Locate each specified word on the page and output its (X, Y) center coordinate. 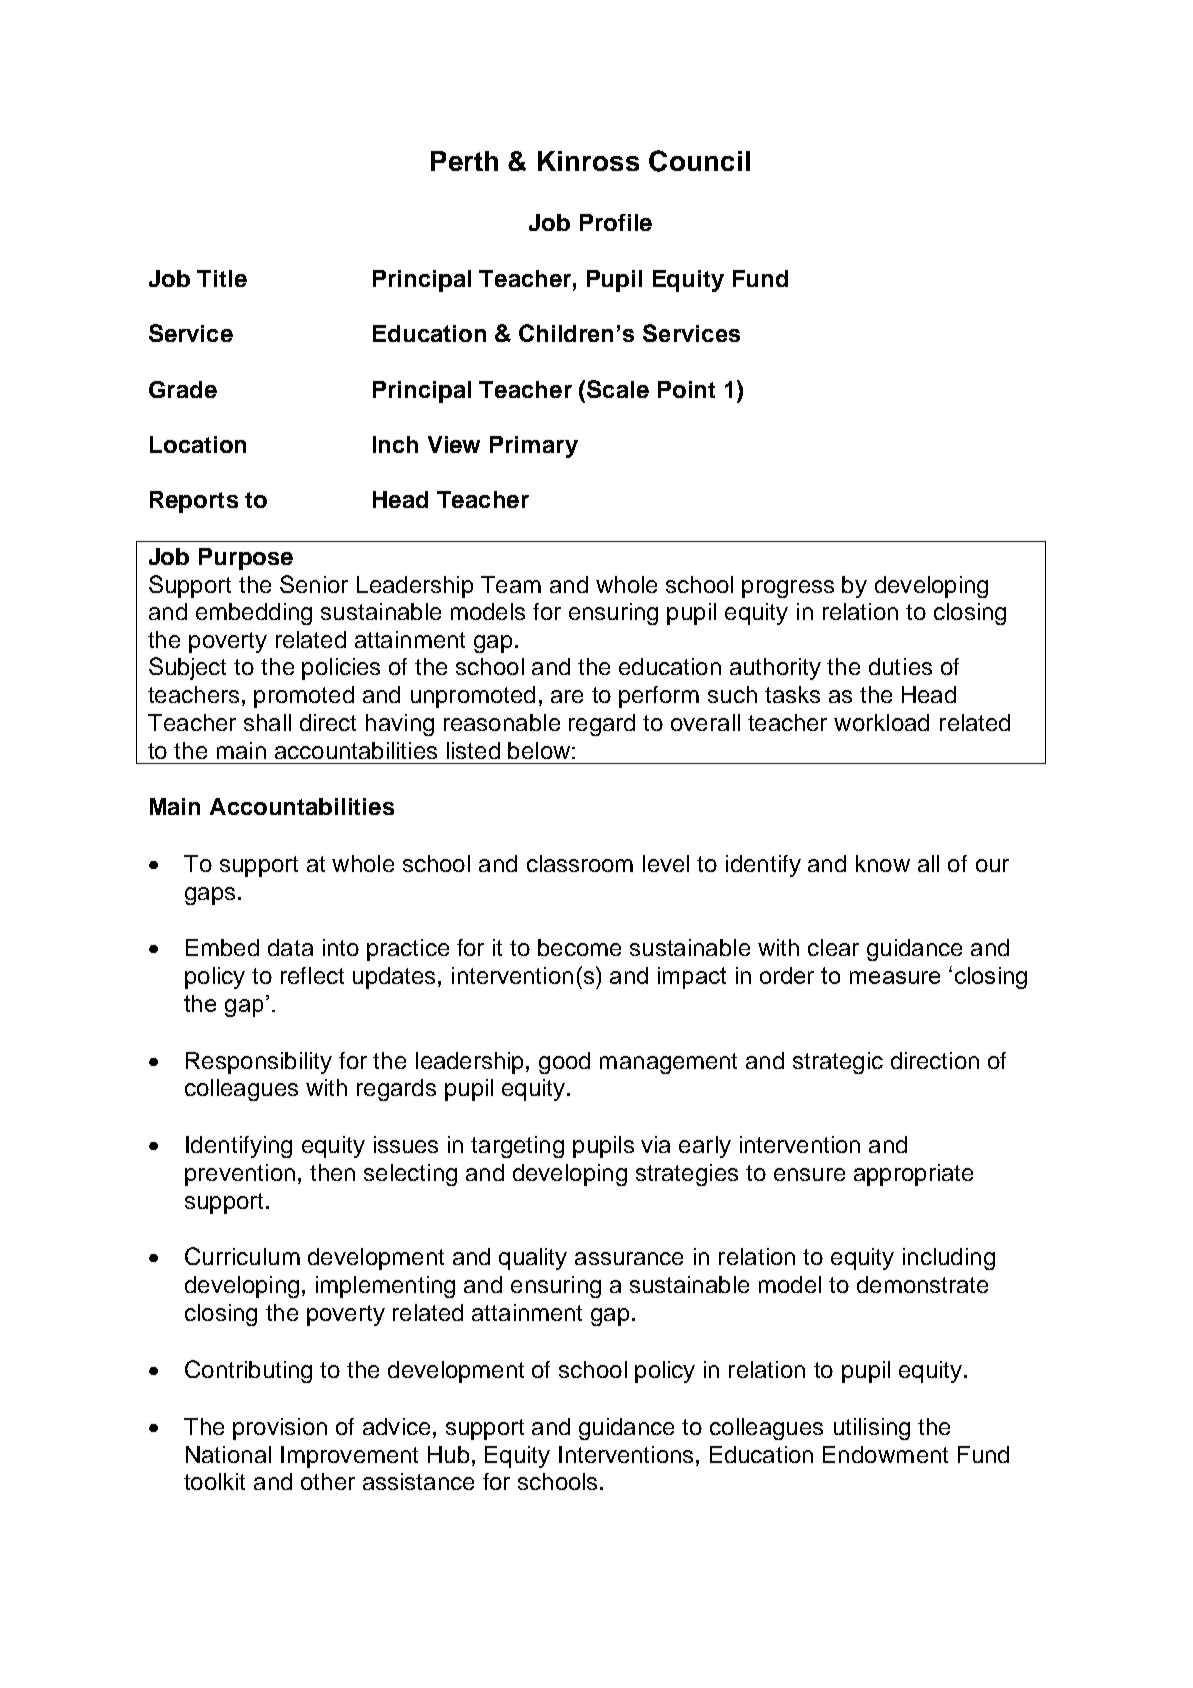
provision (280, 1429)
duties (900, 666)
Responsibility (259, 1063)
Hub (448, 1454)
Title (222, 278)
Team (511, 584)
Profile (616, 222)
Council (699, 161)
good (564, 1063)
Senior (314, 584)
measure (895, 977)
